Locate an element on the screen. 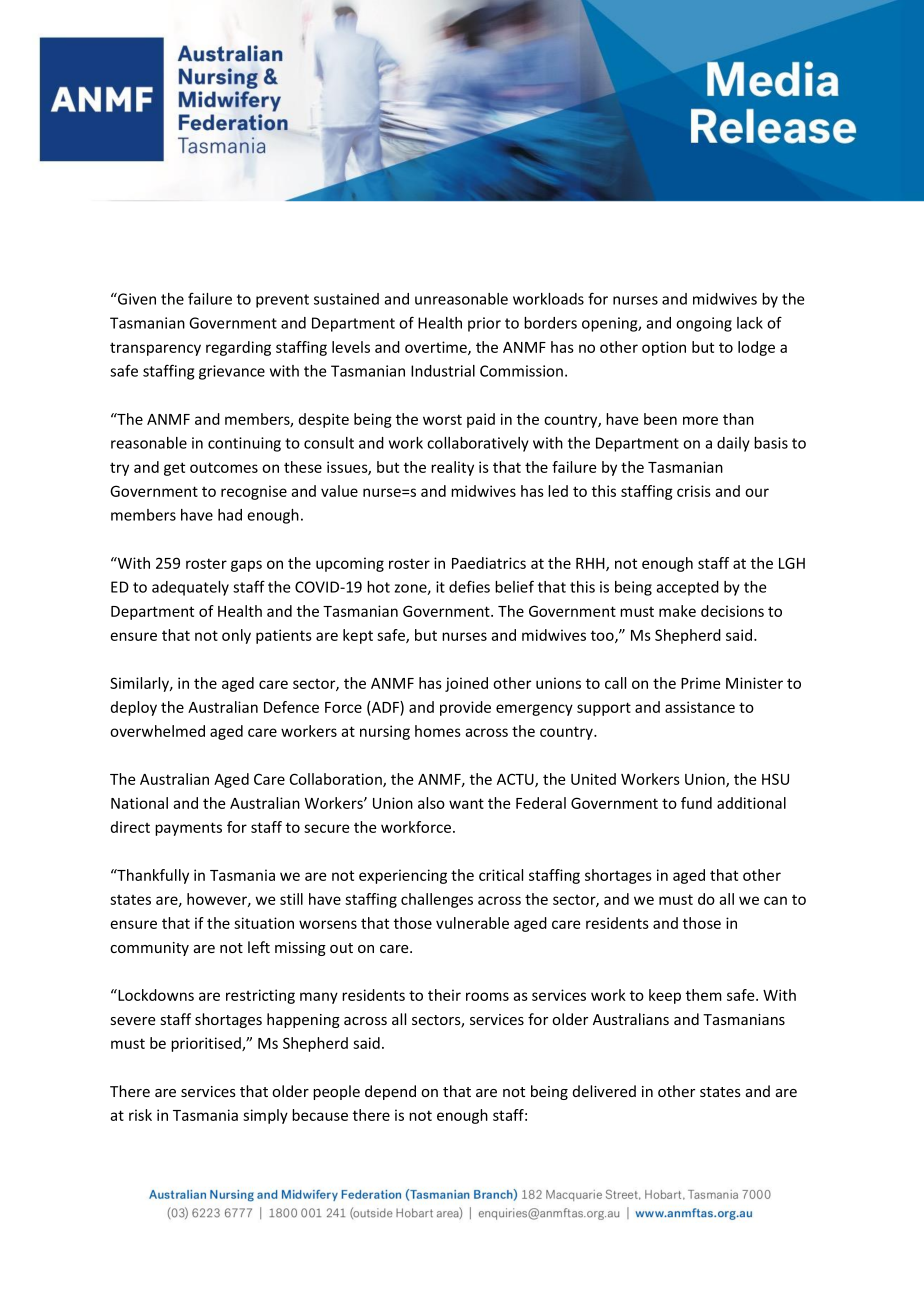 Image resolution: width=924 pixels, height=1309 pixels. simply is located at coordinates (265, 1116).
